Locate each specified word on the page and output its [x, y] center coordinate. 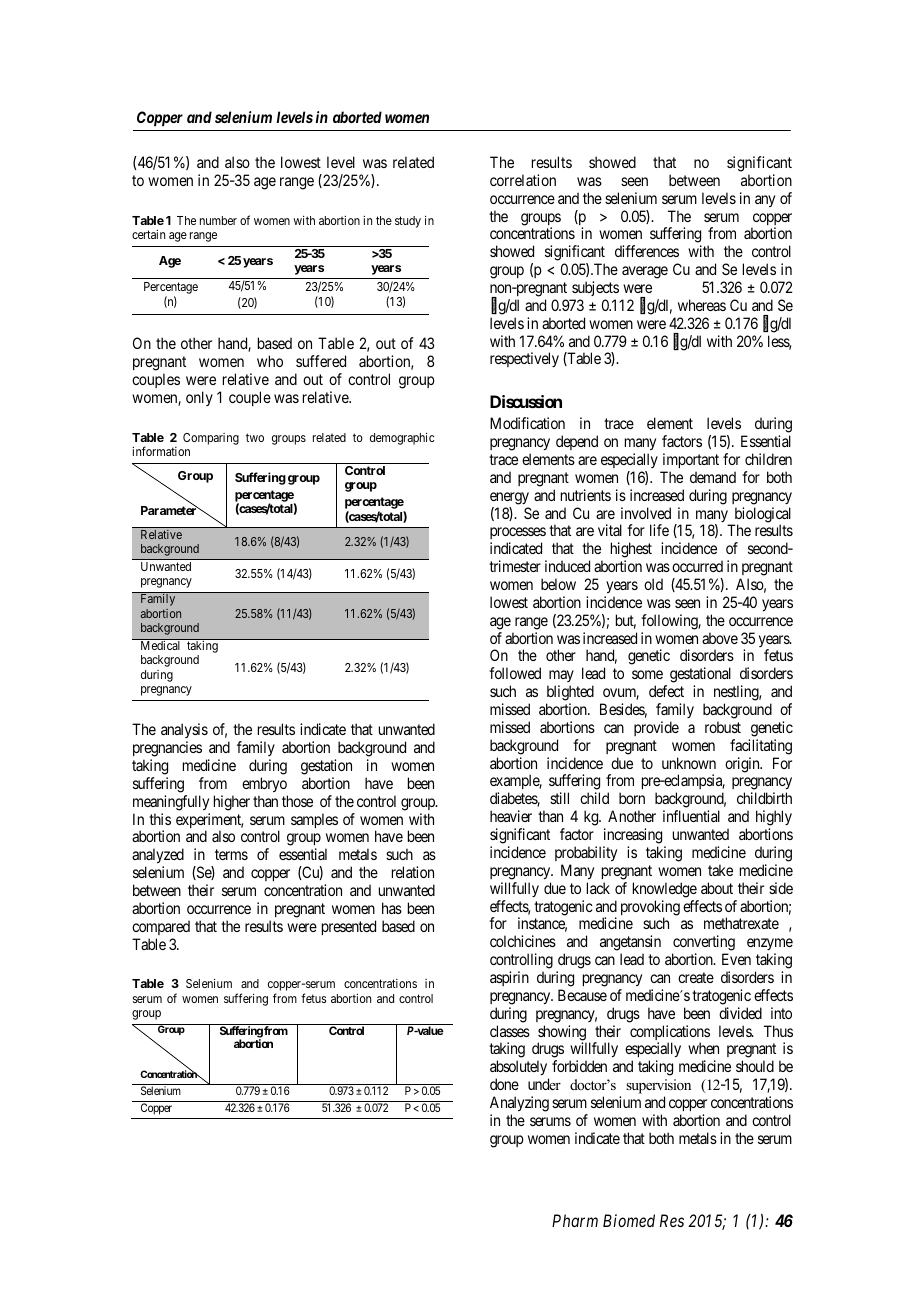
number [218, 220]
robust [723, 727]
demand [713, 477]
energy [509, 498]
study [408, 222]
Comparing [211, 439]
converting [703, 944]
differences [647, 251]
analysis [184, 732]
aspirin [509, 978]
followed [515, 673]
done [504, 1084]
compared [161, 927]
